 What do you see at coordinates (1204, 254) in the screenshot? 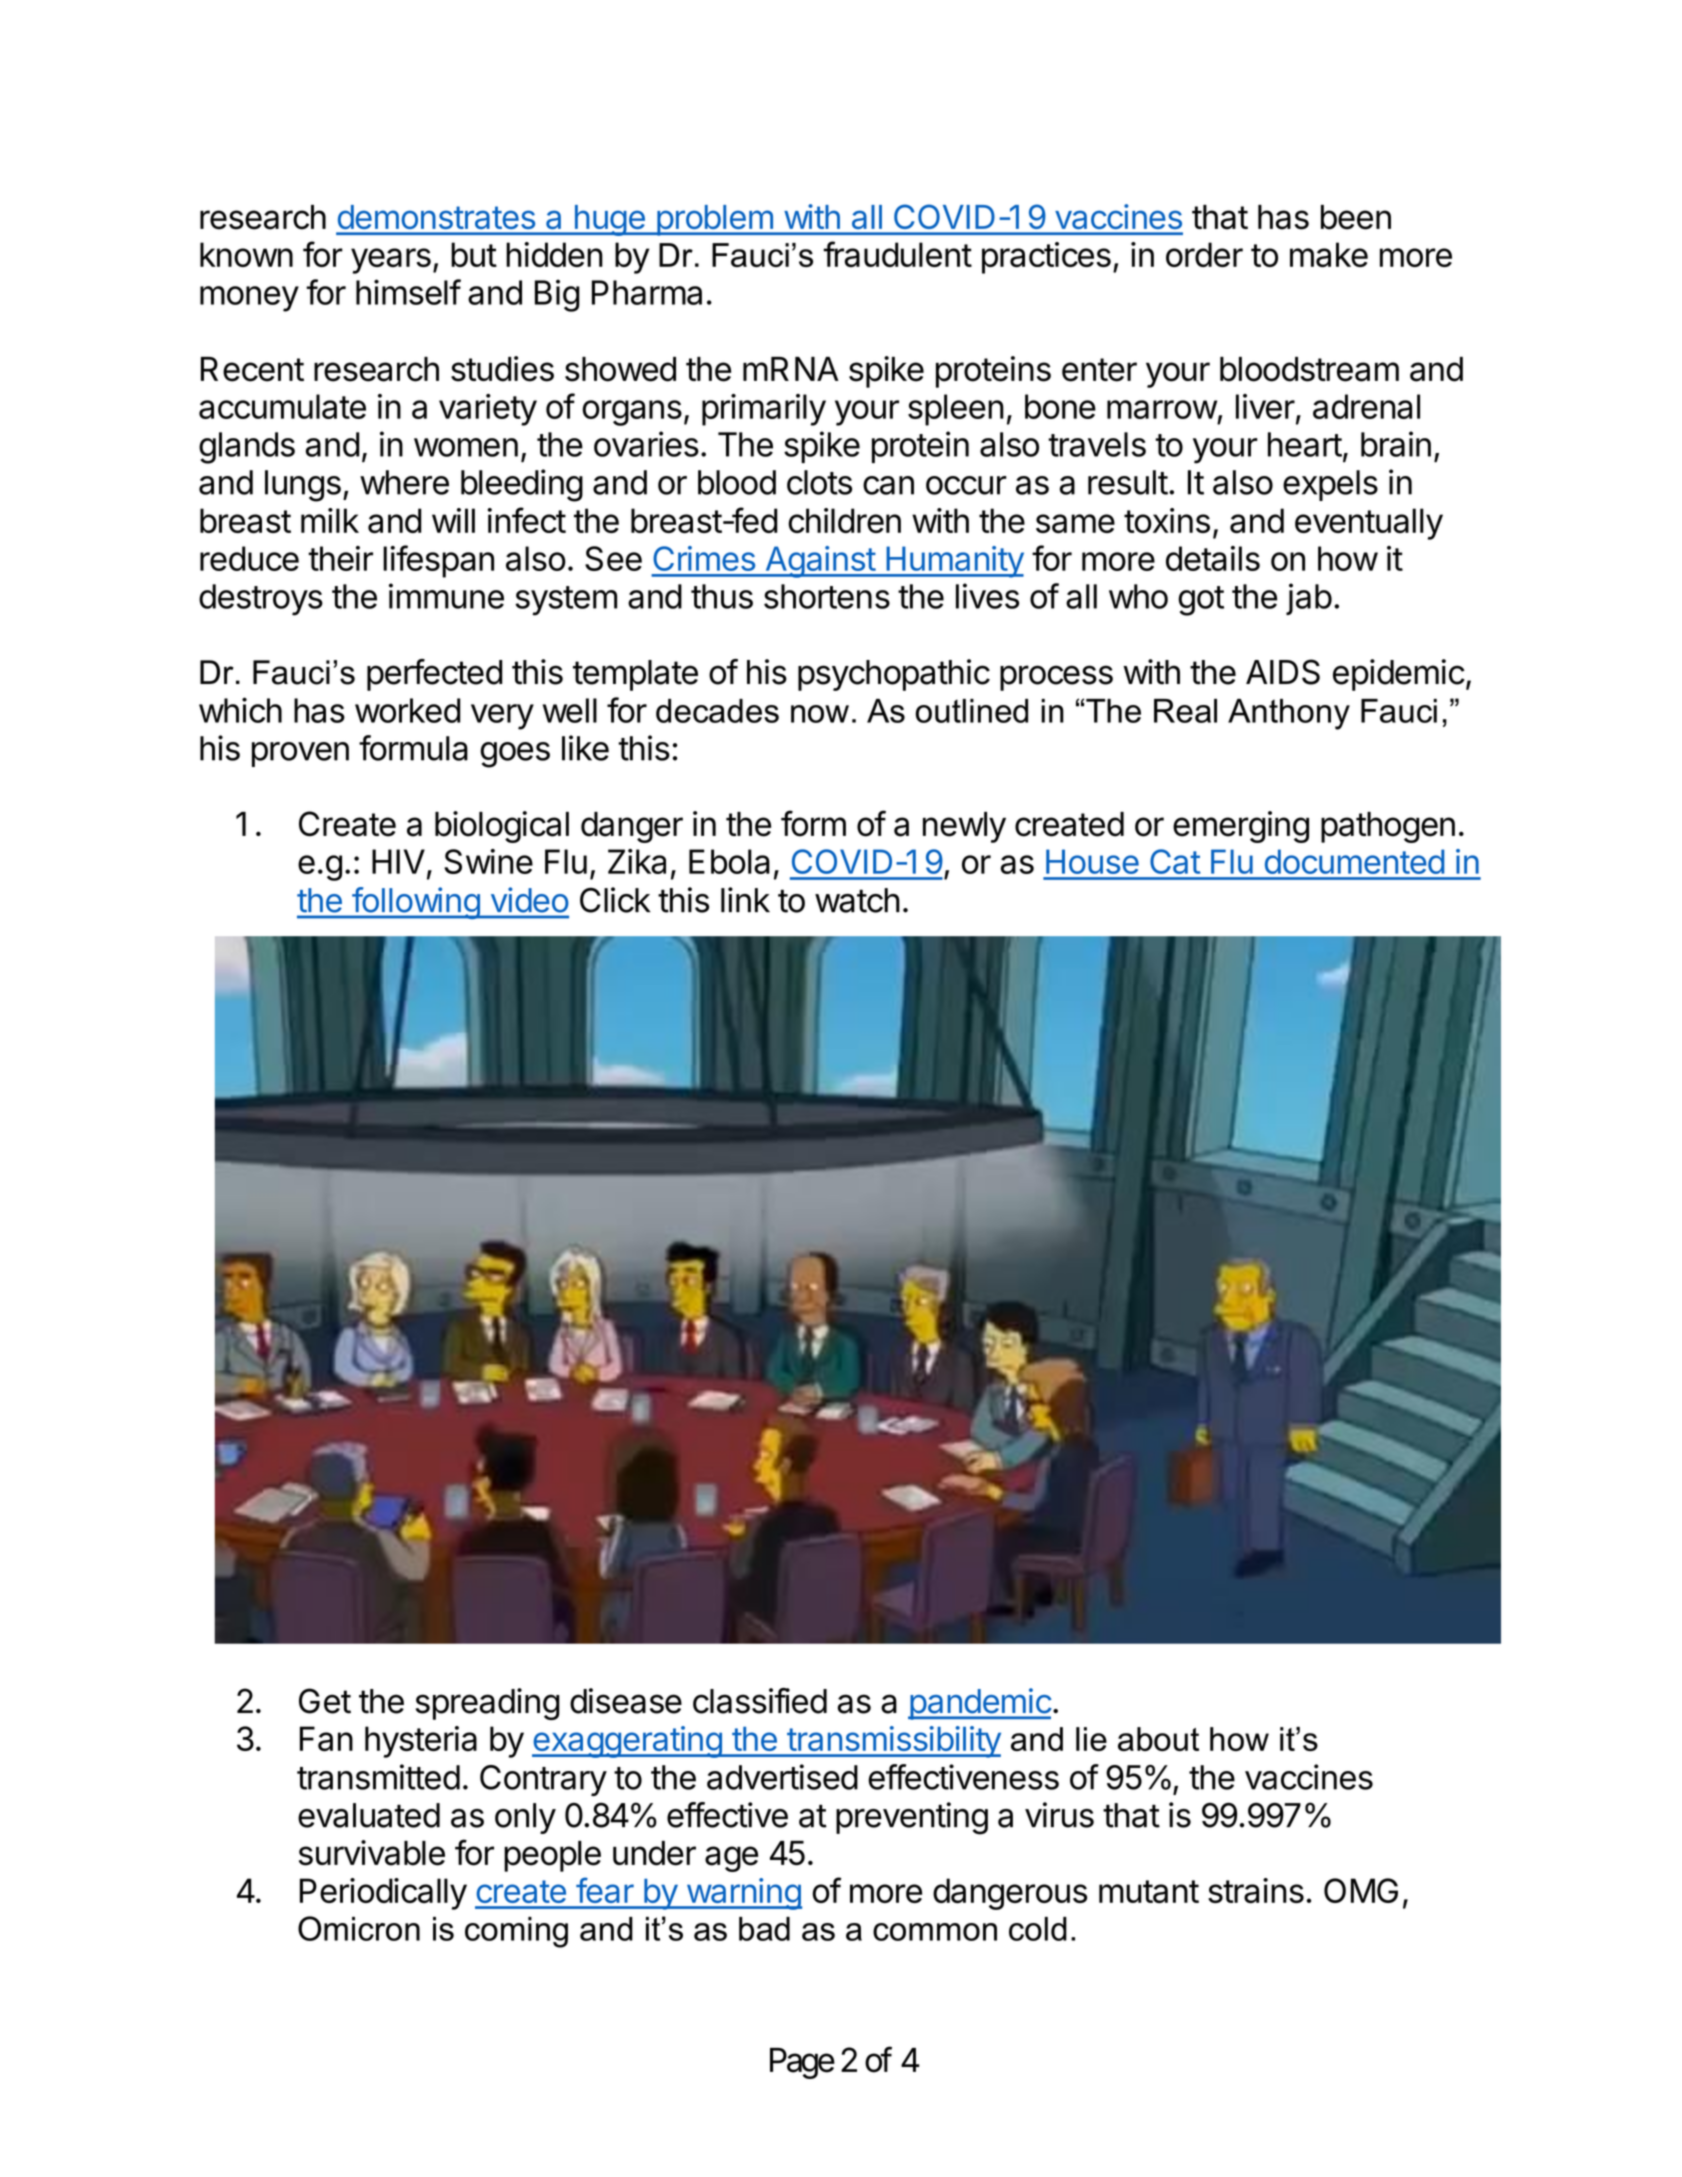
I see `order` at bounding box center [1204, 254].
